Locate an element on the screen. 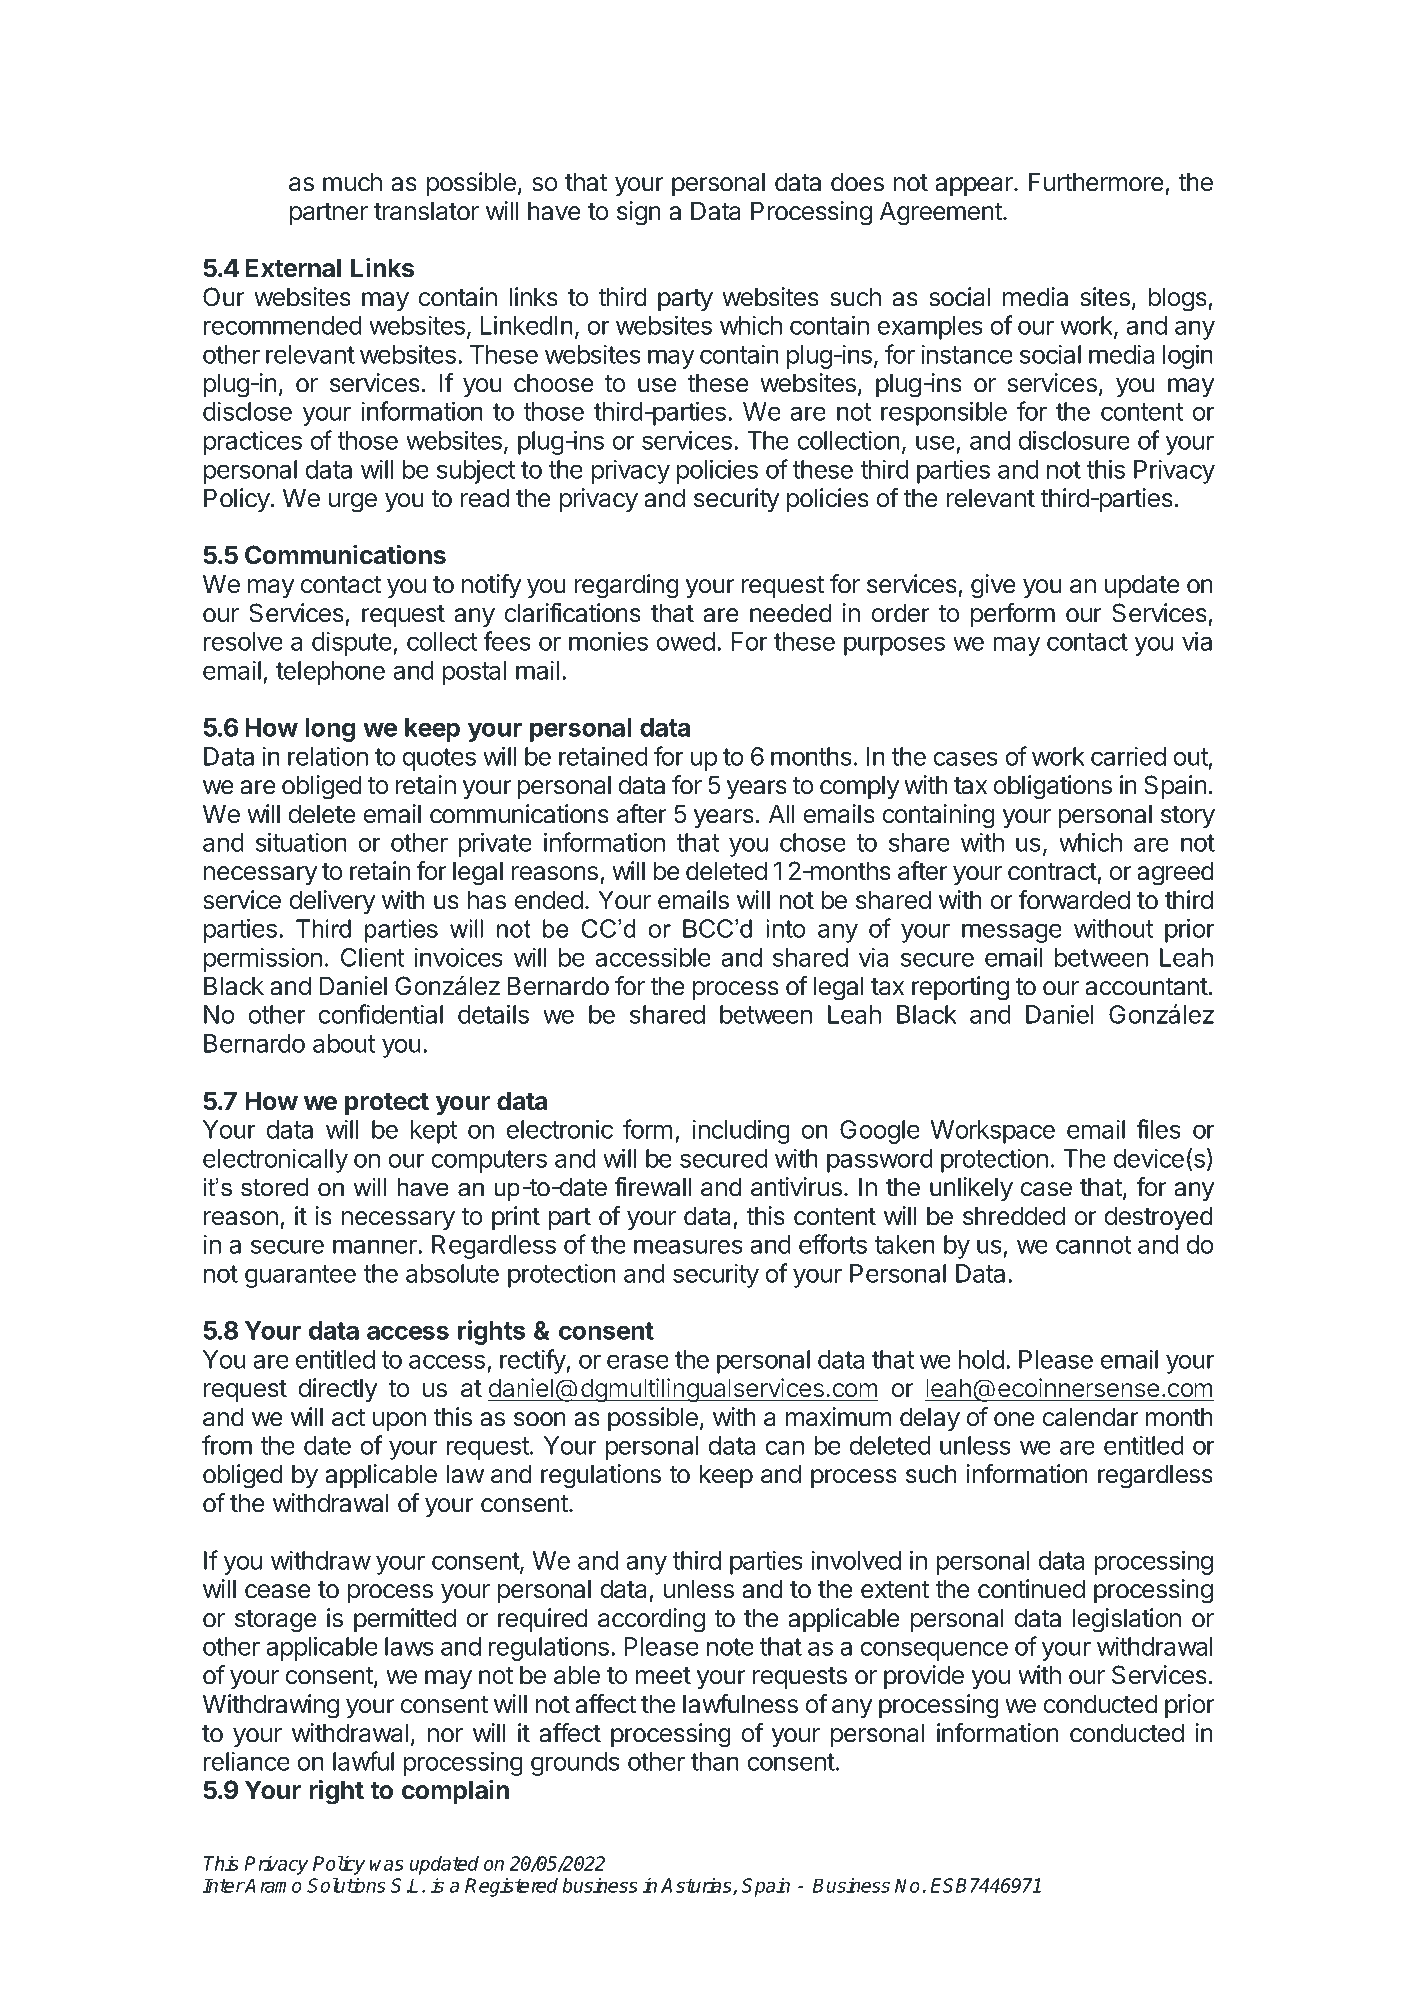 This screenshot has width=1416, height=2002. Furthermore is located at coordinates (1096, 182).
